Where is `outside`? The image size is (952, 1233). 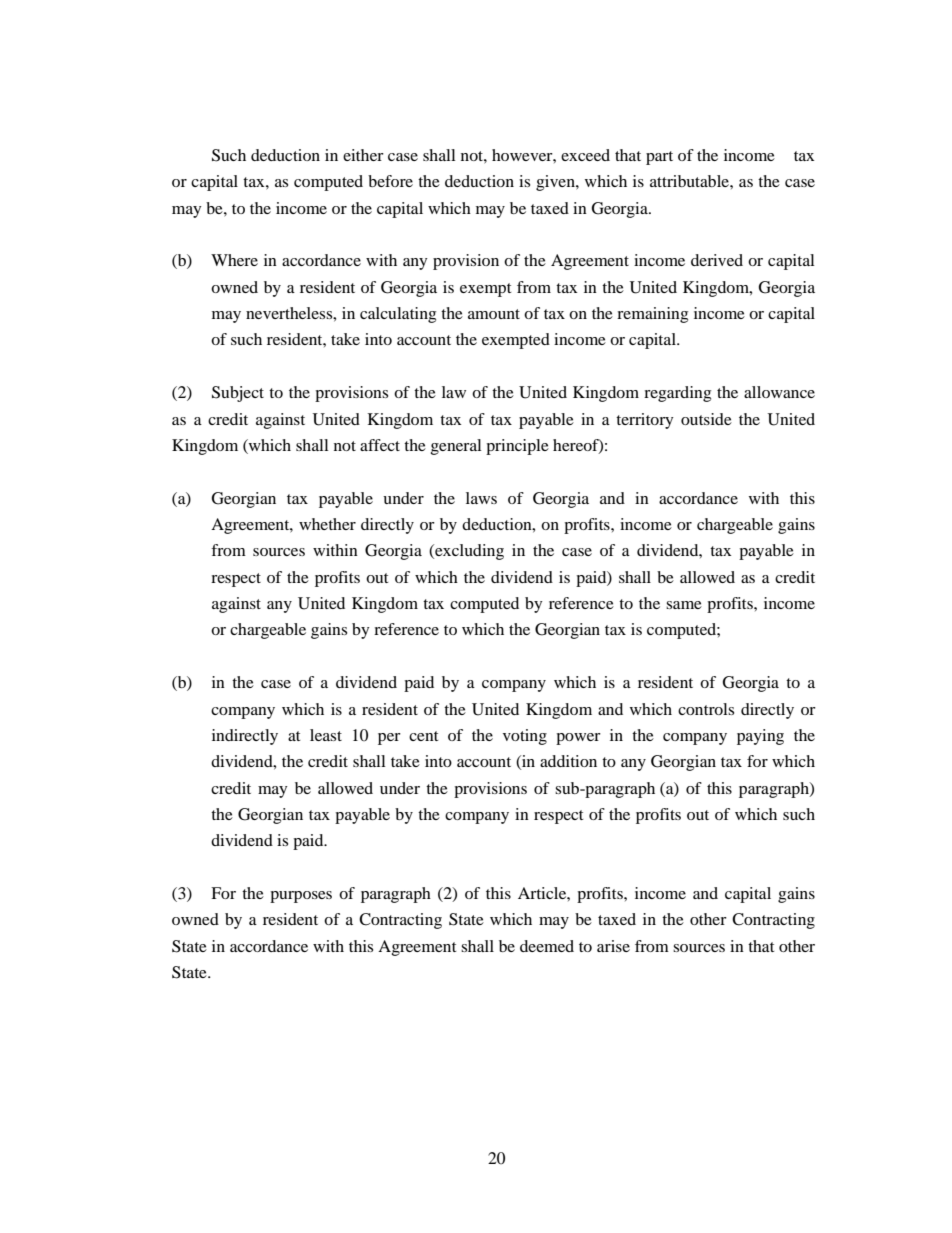
outside is located at coordinates (706, 419).
